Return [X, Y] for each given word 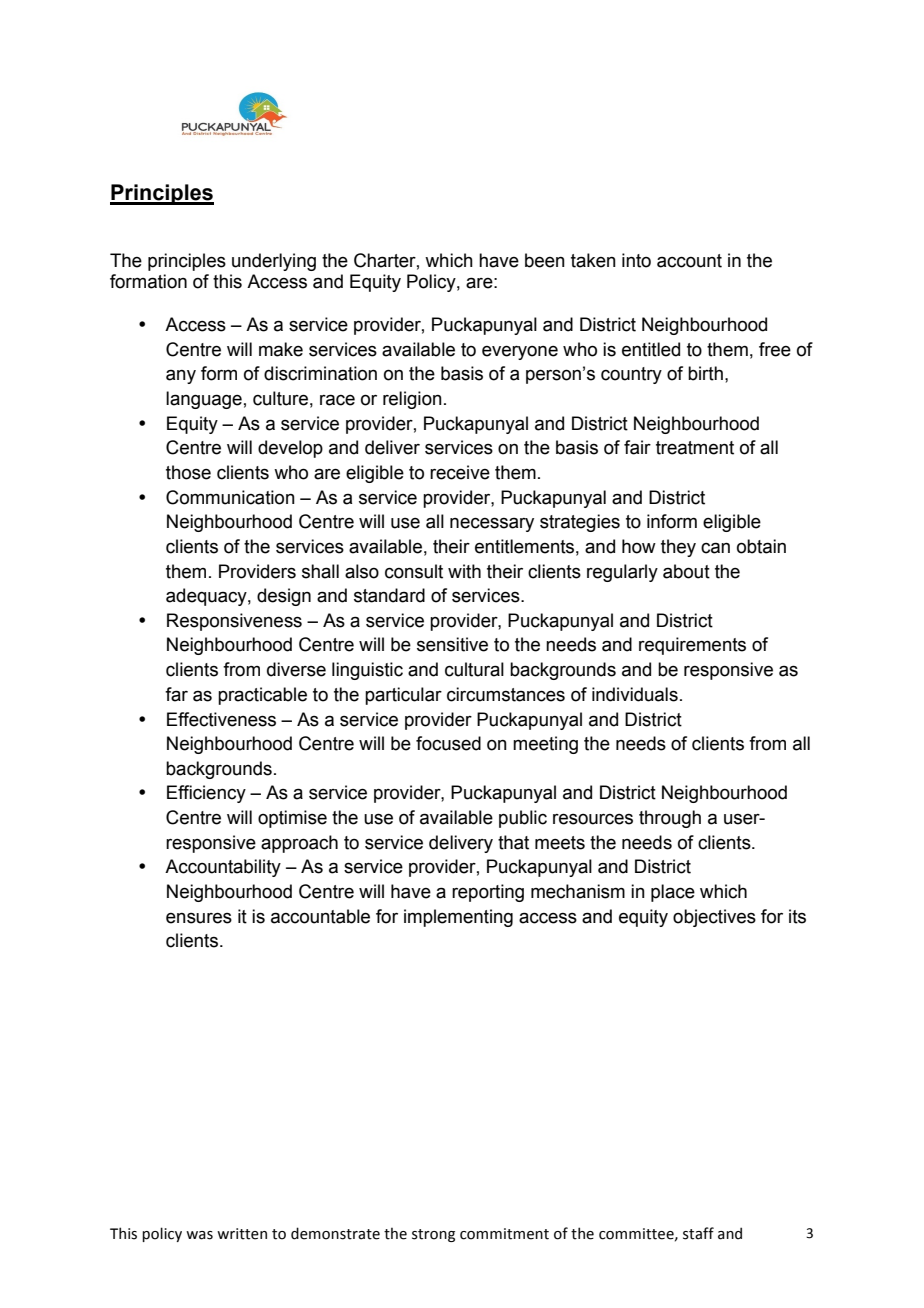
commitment [504, 1234]
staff [698, 1233]
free [775, 349]
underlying [274, 262]
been [545, 260]
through [670, 819]
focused [448, 743]
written [242, 1234]
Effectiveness [221, 719]
